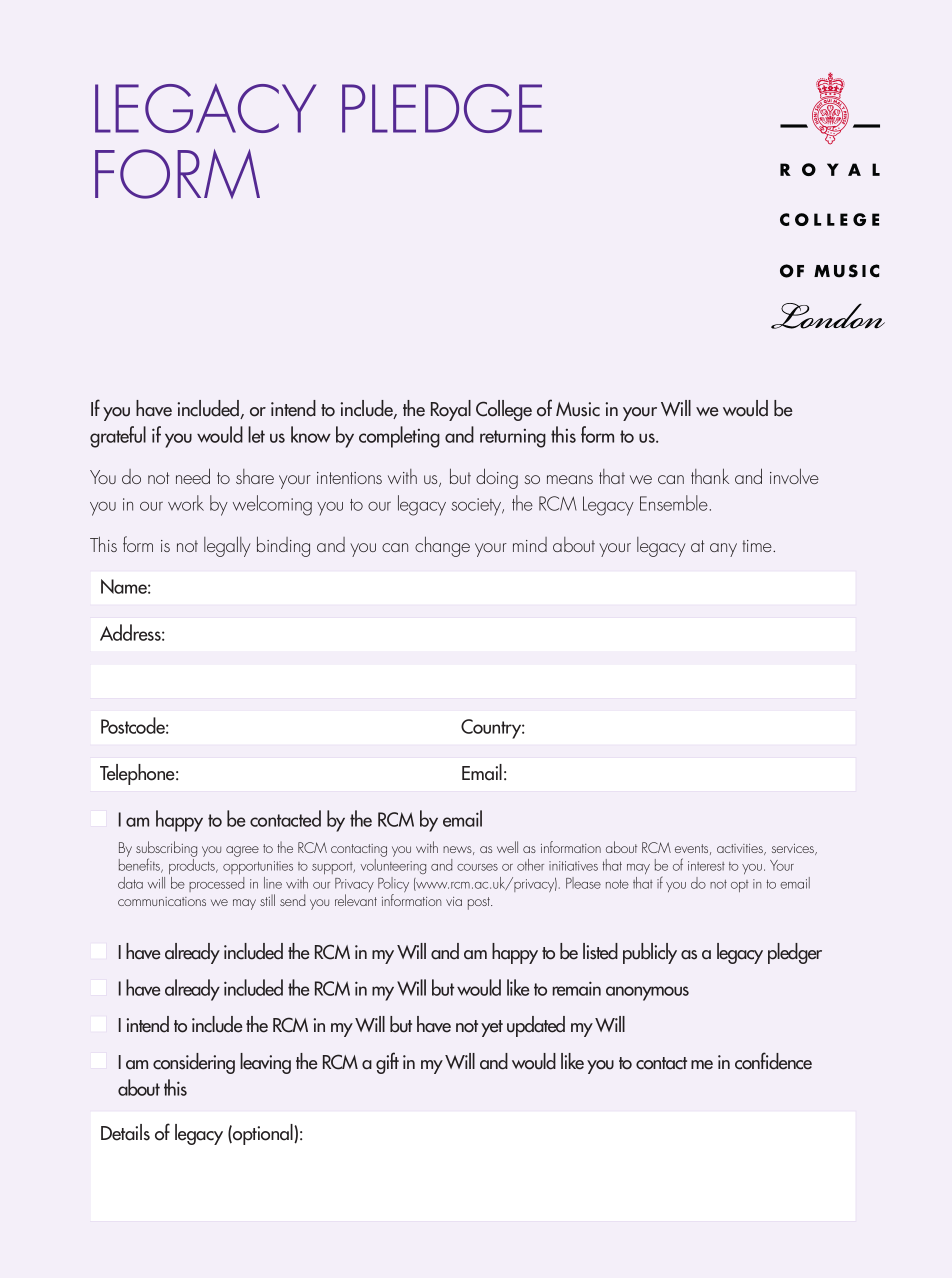 This screenshot has height=1278, width=952. Describe the element at coordinates (118, 437) in the screenshot. I see `grateful` at that location.
